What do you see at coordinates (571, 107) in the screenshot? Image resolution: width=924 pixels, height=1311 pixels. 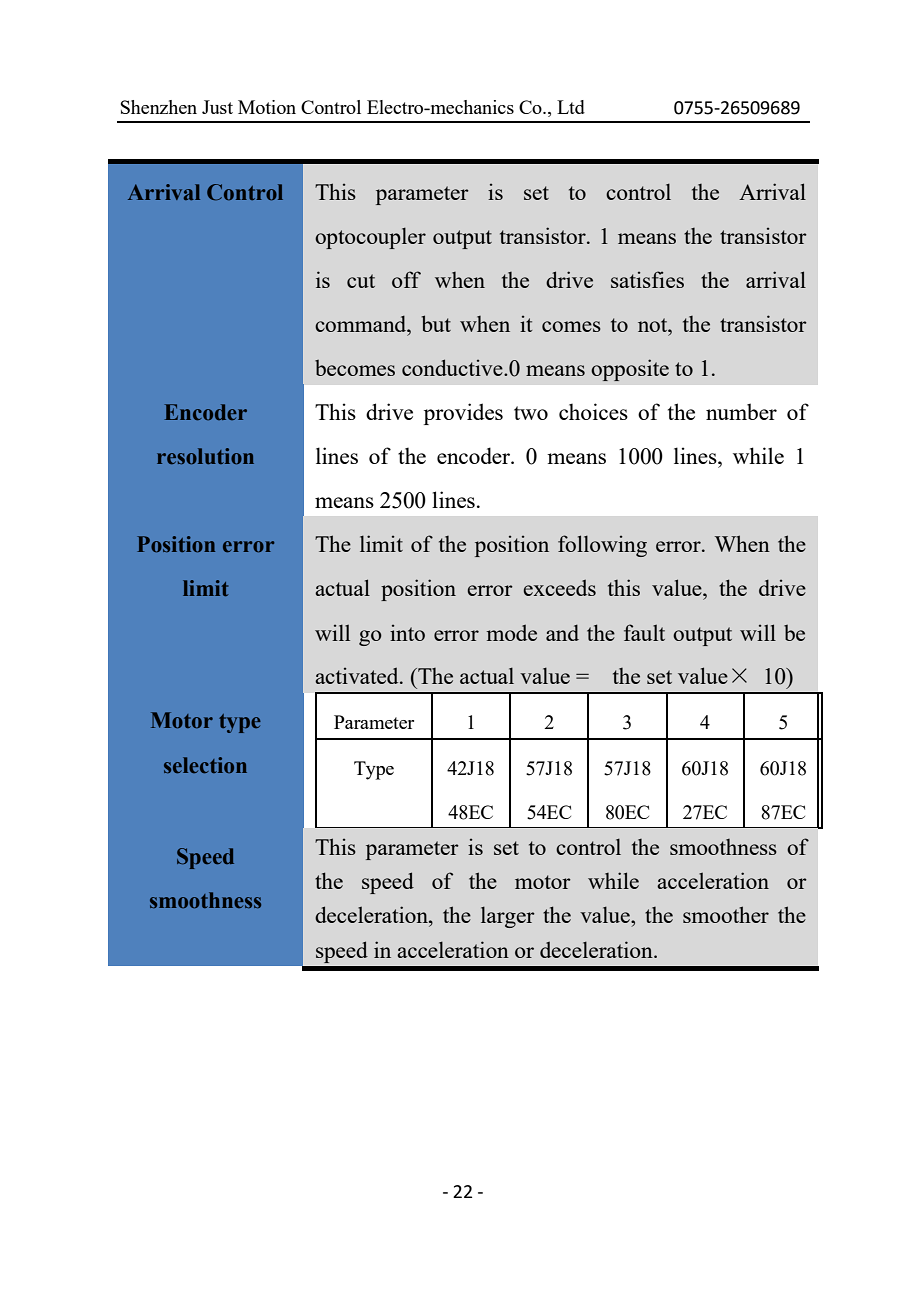 I see `Ltd` at bounding box center [571, 107].
